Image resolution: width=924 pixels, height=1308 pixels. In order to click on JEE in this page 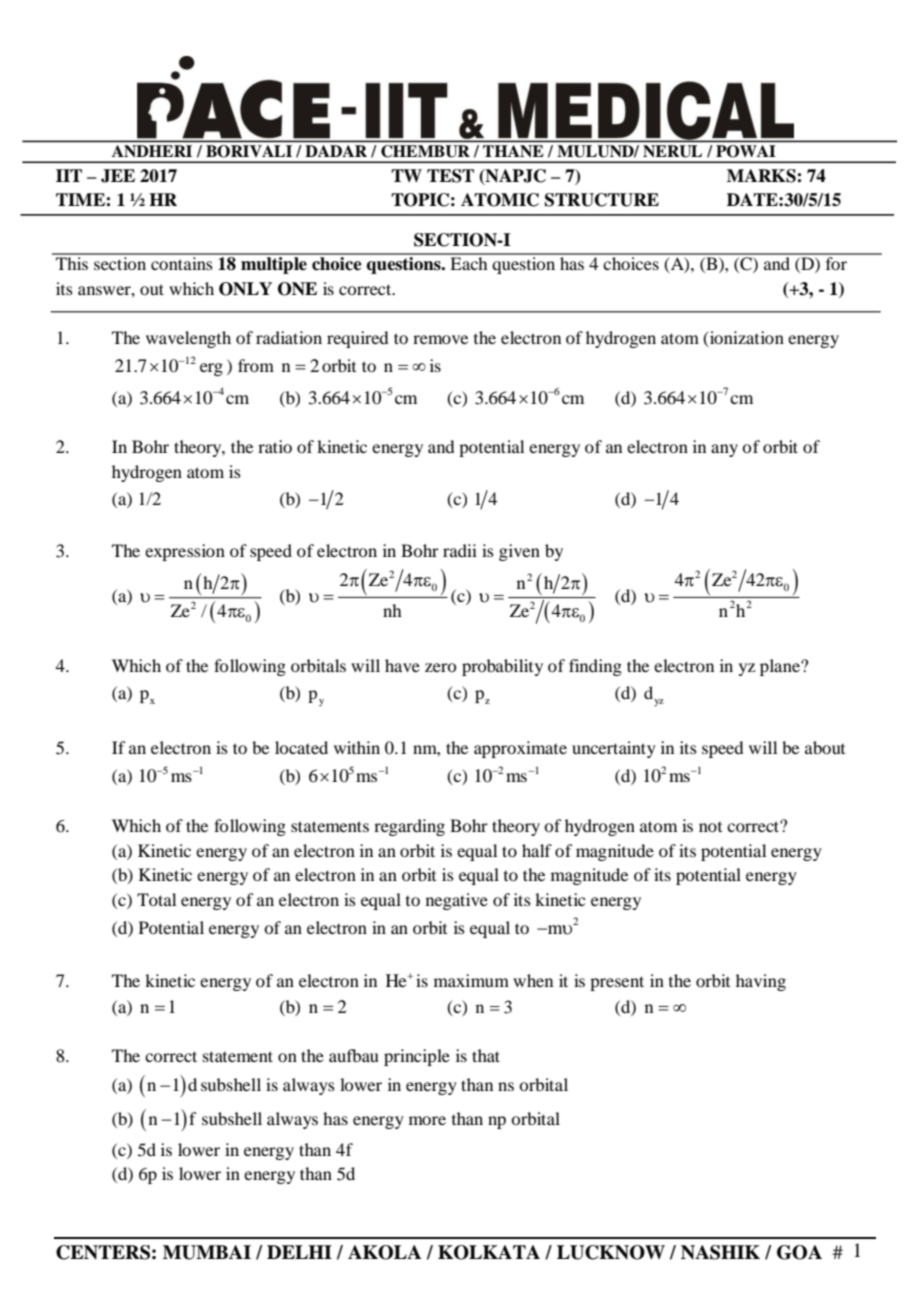, I will do `click(118, 176)`.
